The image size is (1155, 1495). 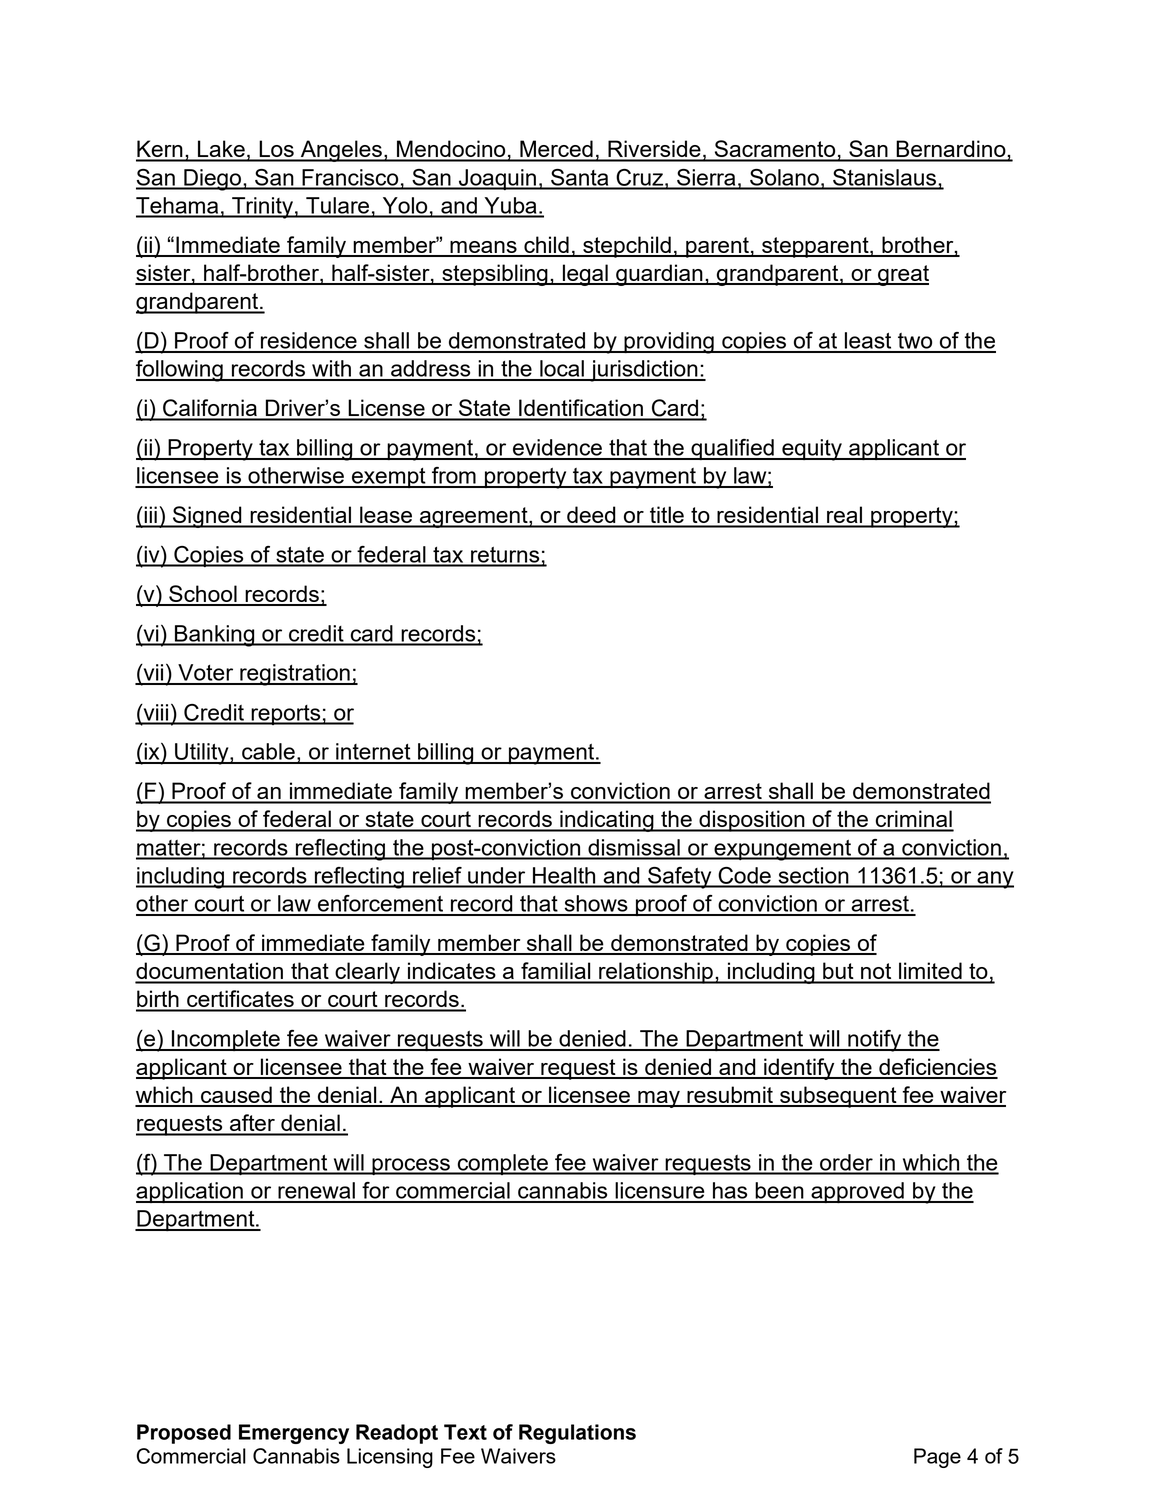 I want to click on equity, so click(x=812, y=450).
